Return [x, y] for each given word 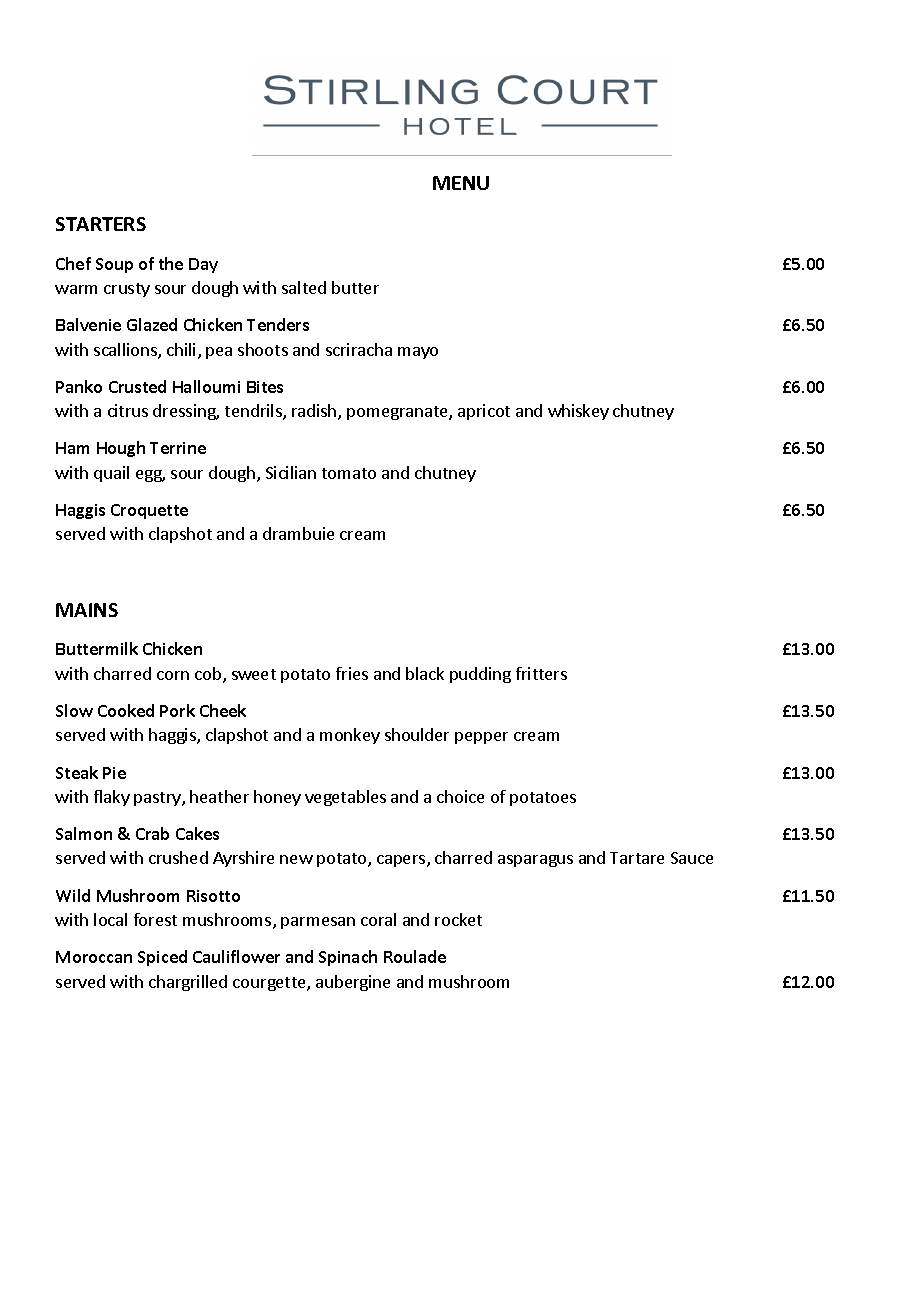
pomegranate [398, 413]
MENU [461, 183]
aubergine [353, 983]
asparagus [535, 861]
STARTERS [101, 224]
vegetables [345, 798]
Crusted [137, 386]
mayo [418, 353]
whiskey [578, 412]
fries [352, 673]
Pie [114, 773]
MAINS [87, 610]
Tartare [637, 858]
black [425, 673]
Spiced [162, 958]
